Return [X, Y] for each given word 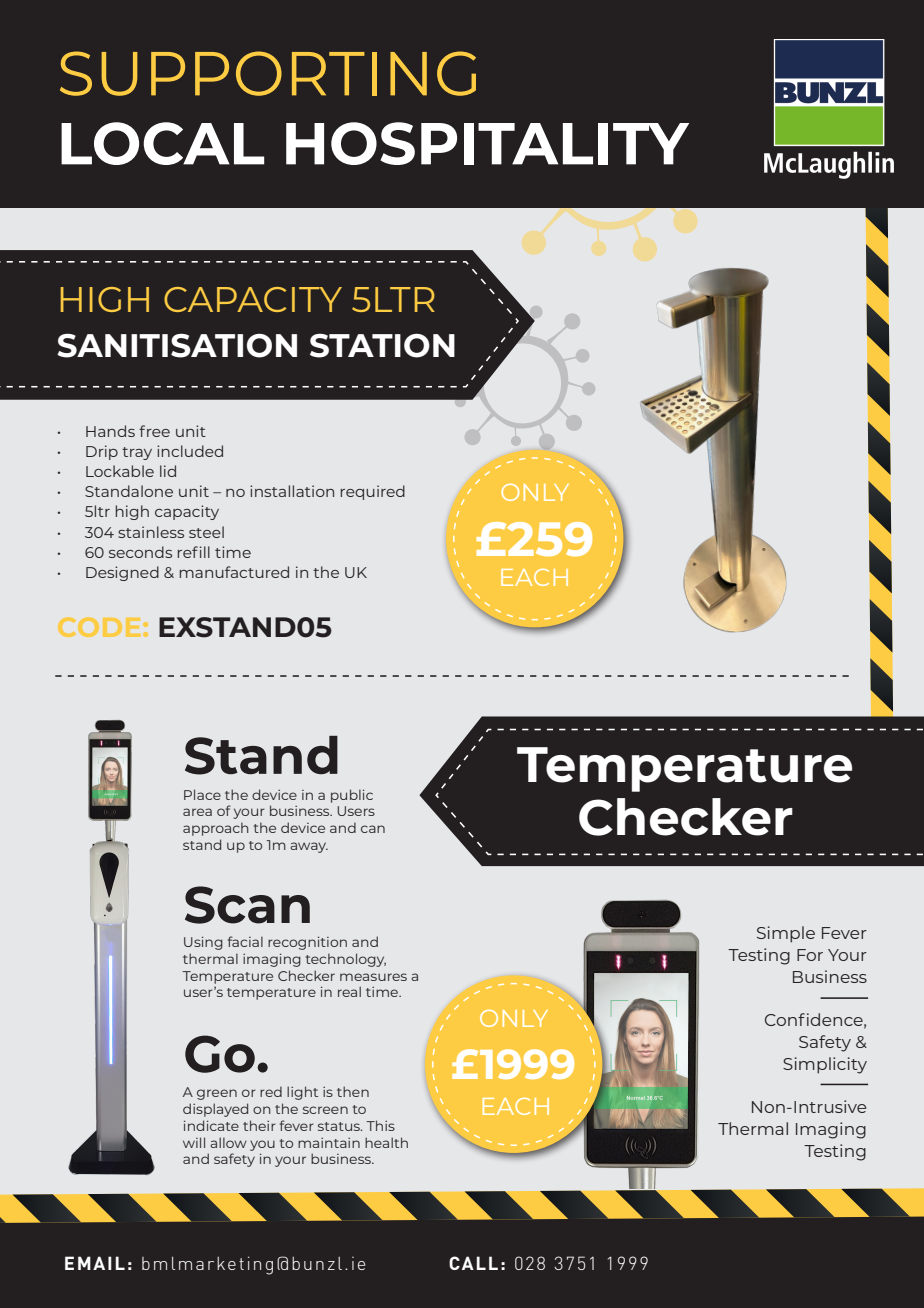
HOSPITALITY [487, 143]
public [352, 796]
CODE [101, 627]
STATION [382, 345]
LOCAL [162, 143]
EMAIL [95, 1263]
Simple [786, 934]
